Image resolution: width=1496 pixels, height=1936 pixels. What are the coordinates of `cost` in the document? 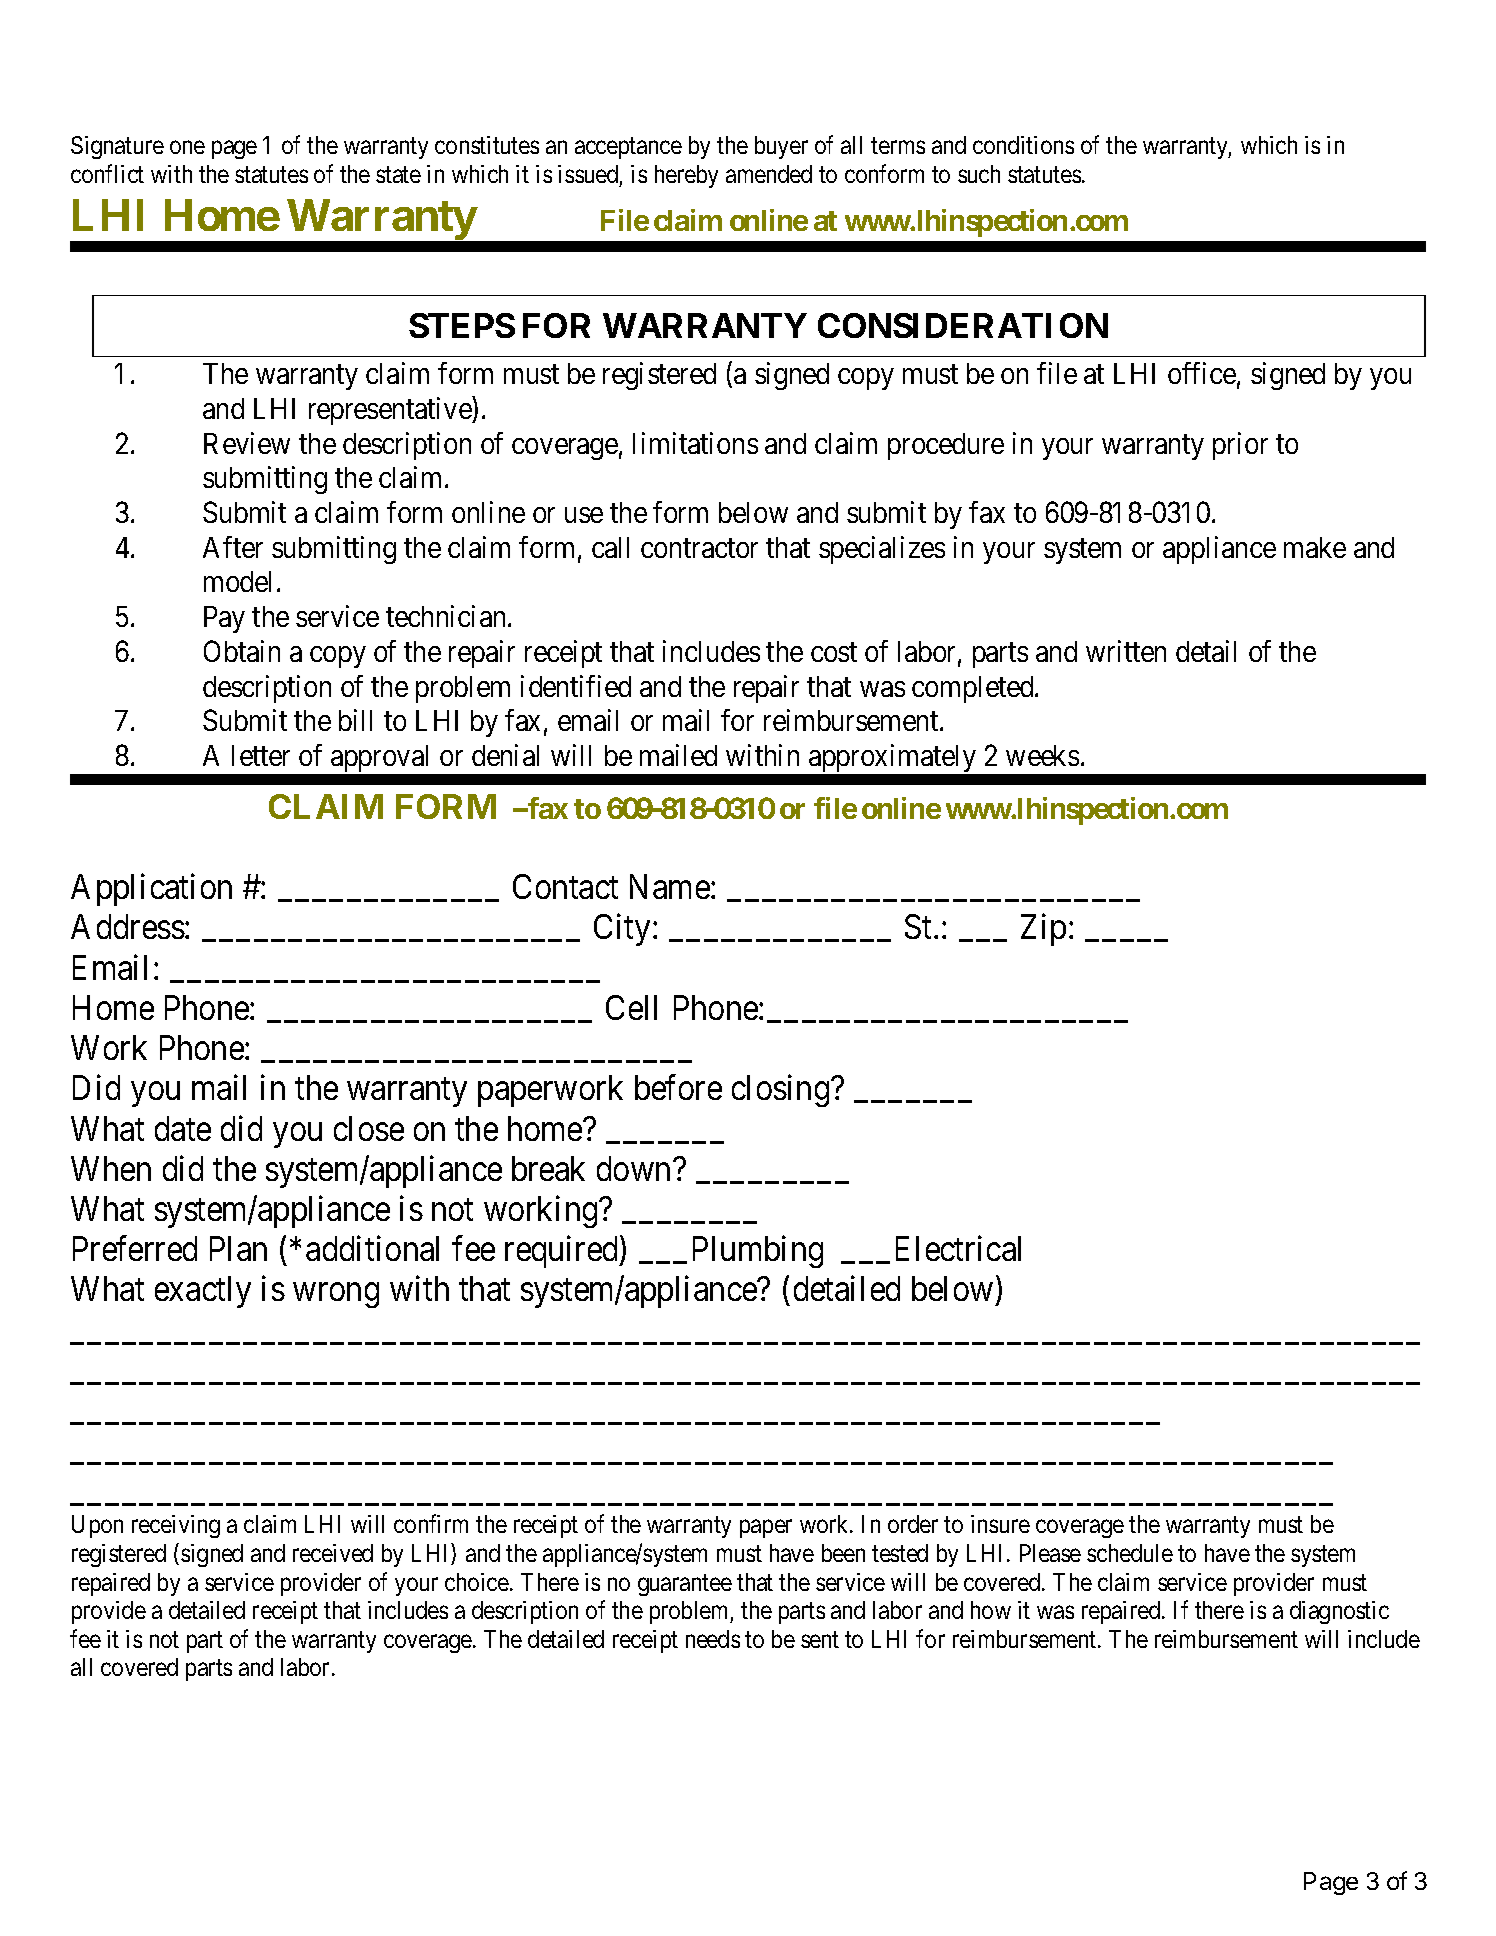 It's located at (834, 652).
